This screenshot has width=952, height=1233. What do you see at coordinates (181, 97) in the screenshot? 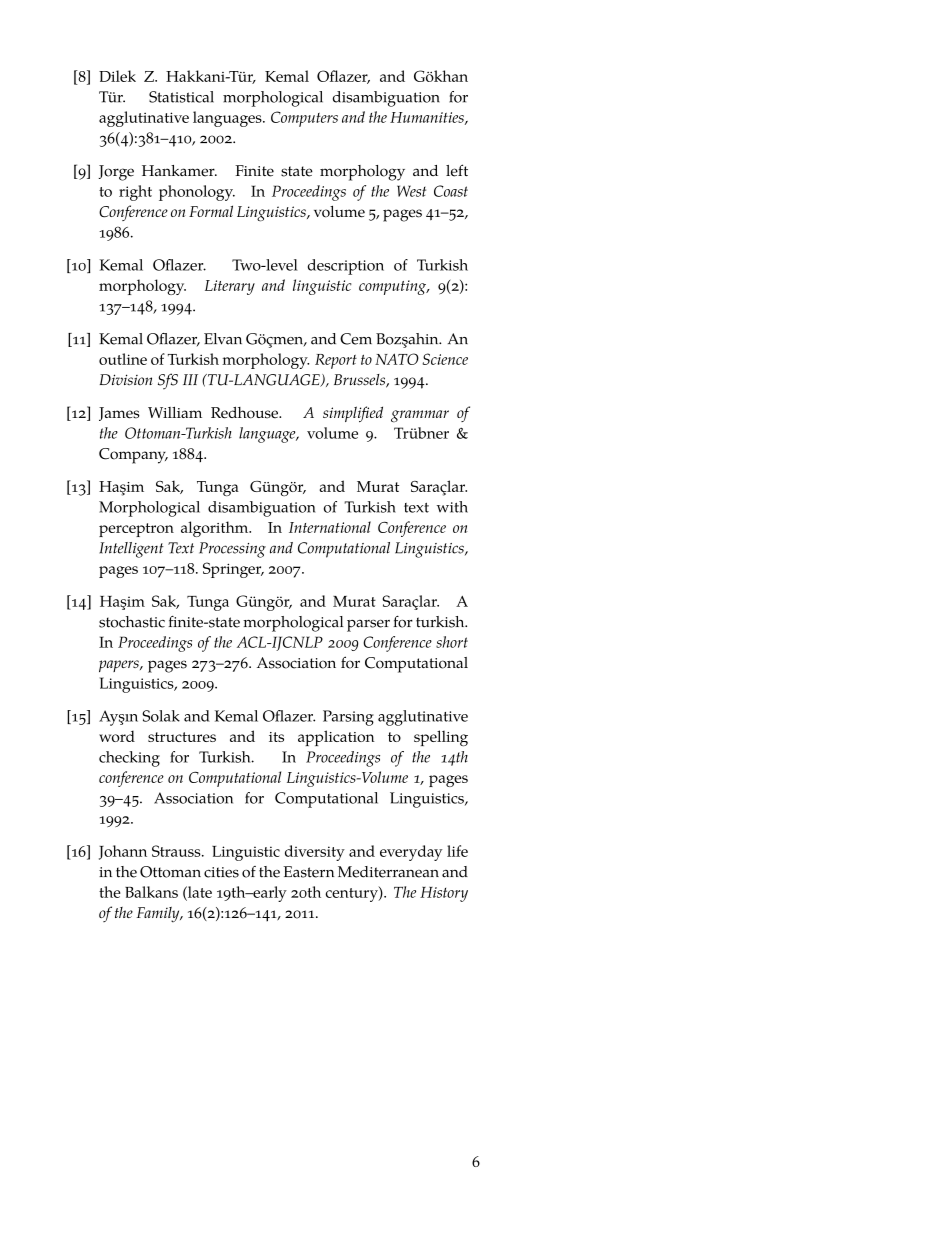
I see `Statistical` at bounding box center [181, 97].
